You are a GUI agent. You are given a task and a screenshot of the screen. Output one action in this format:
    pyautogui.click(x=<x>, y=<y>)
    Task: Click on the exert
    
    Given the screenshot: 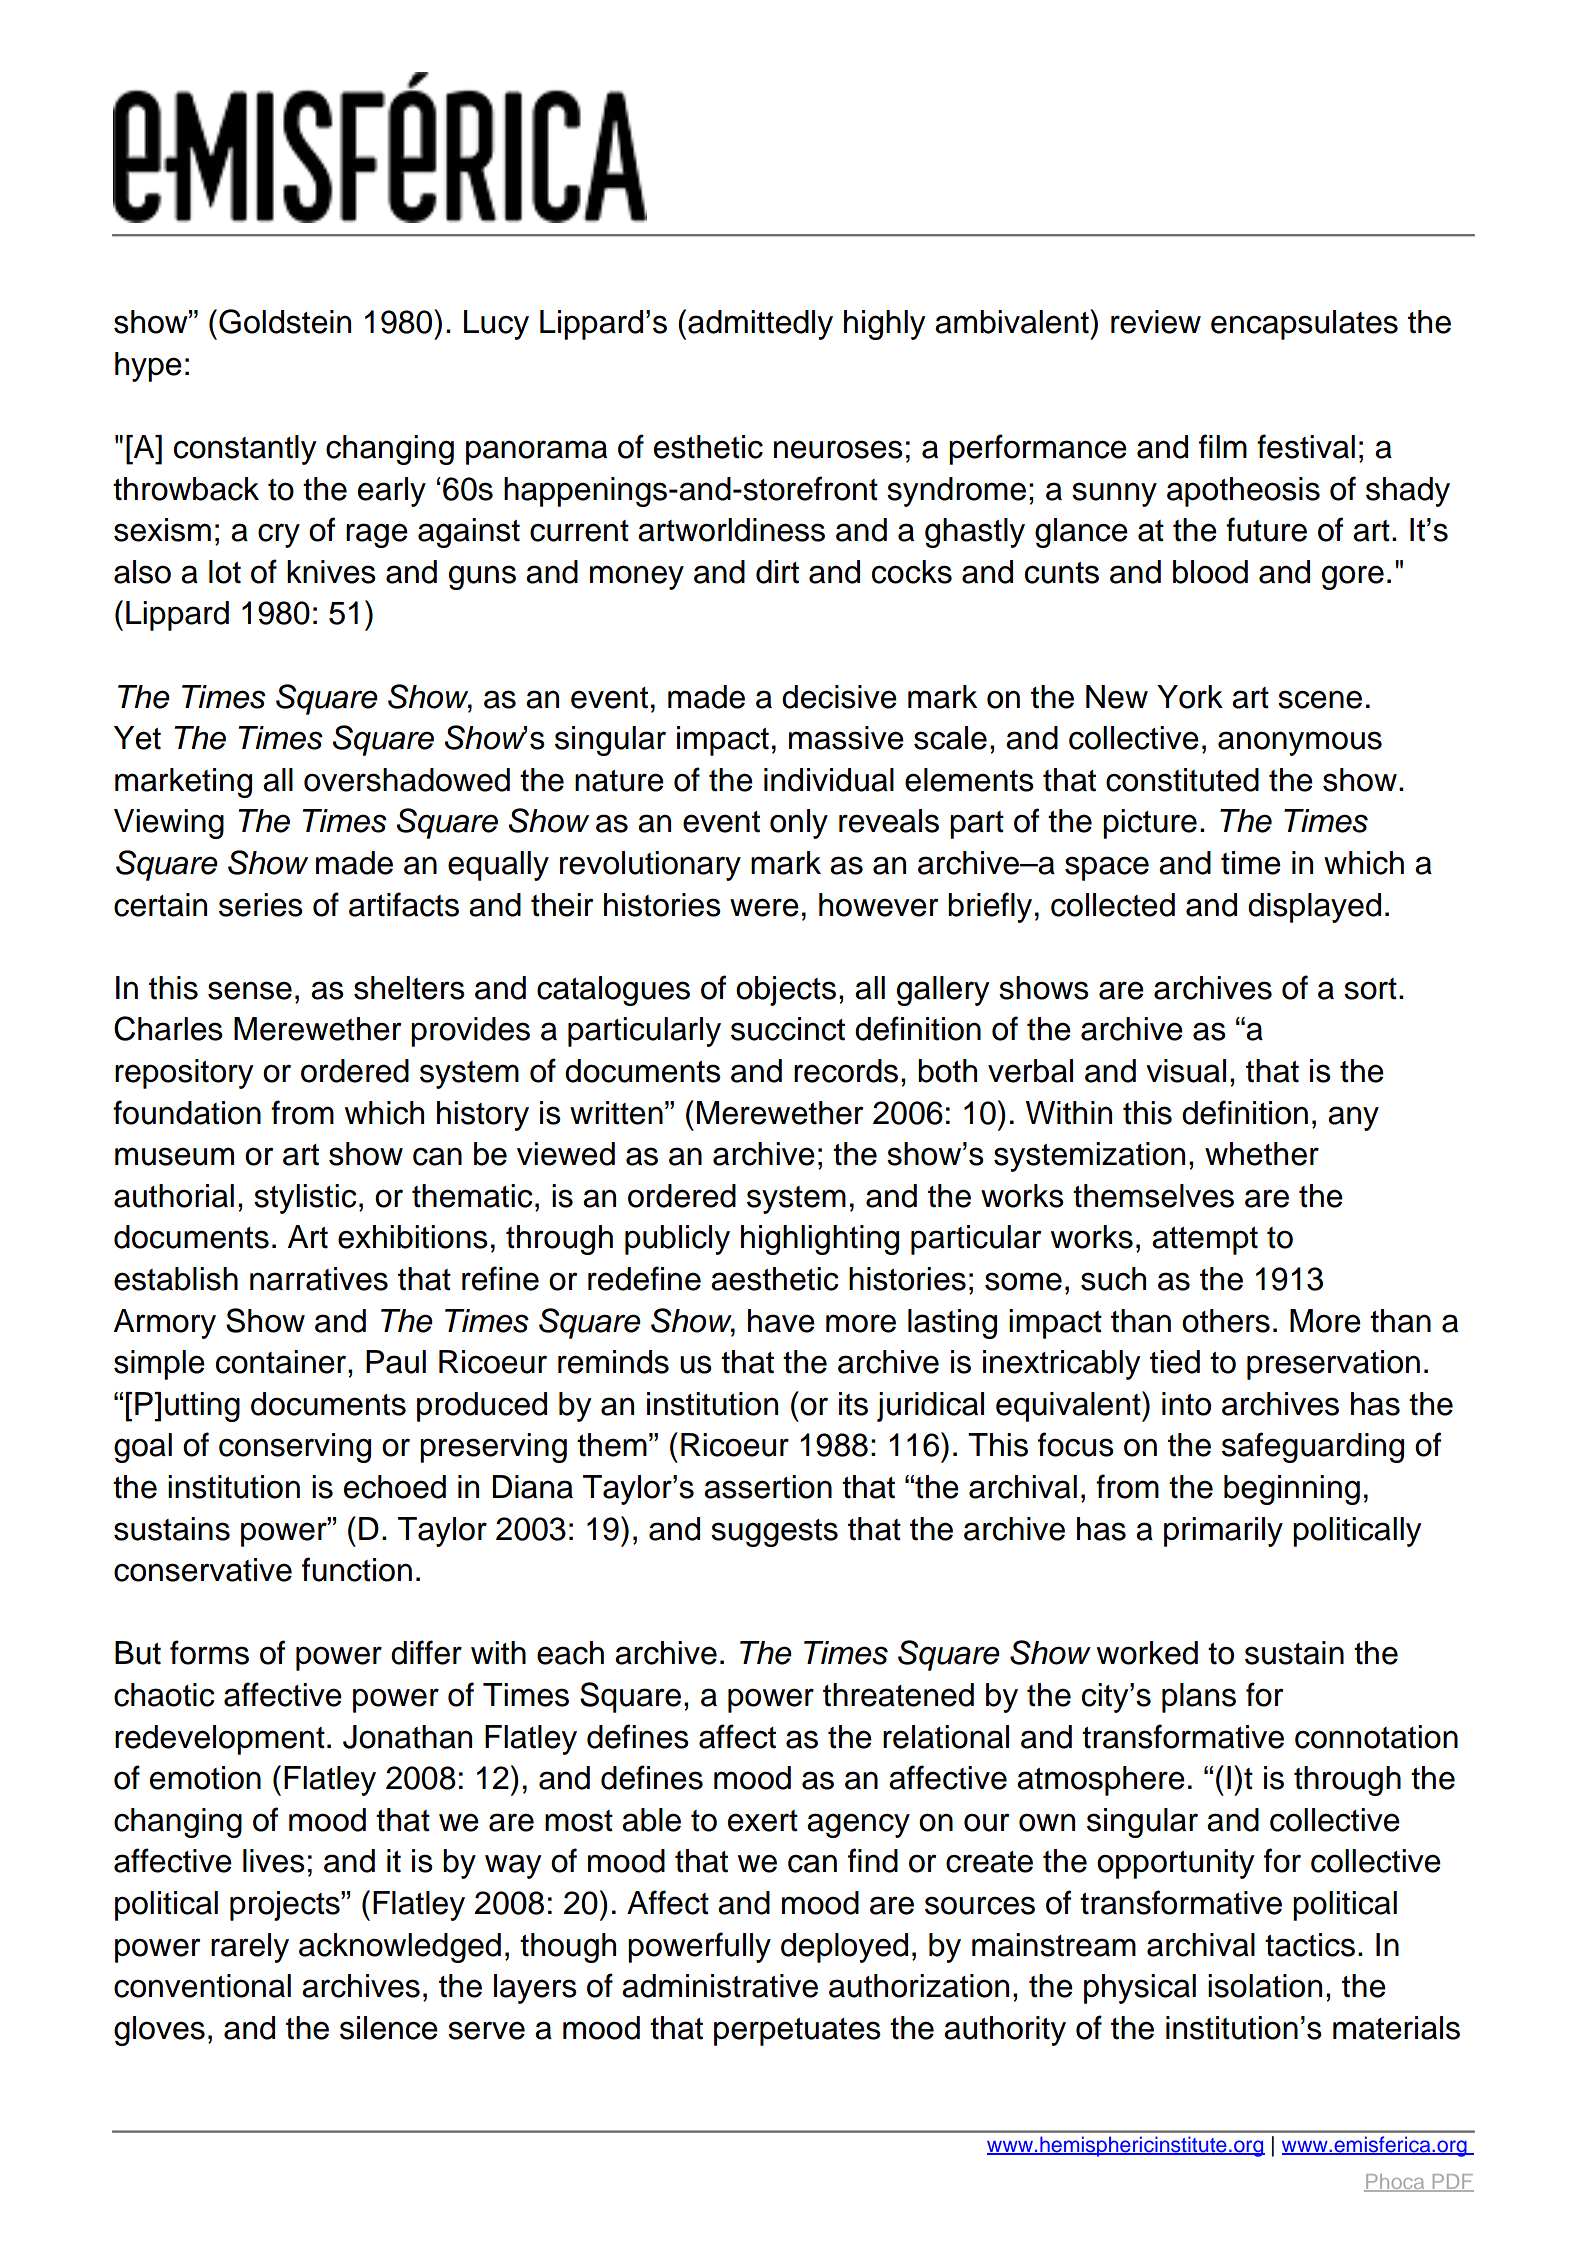 What is the action you would take?
    pyautogui.click(x=763, y=1821)
